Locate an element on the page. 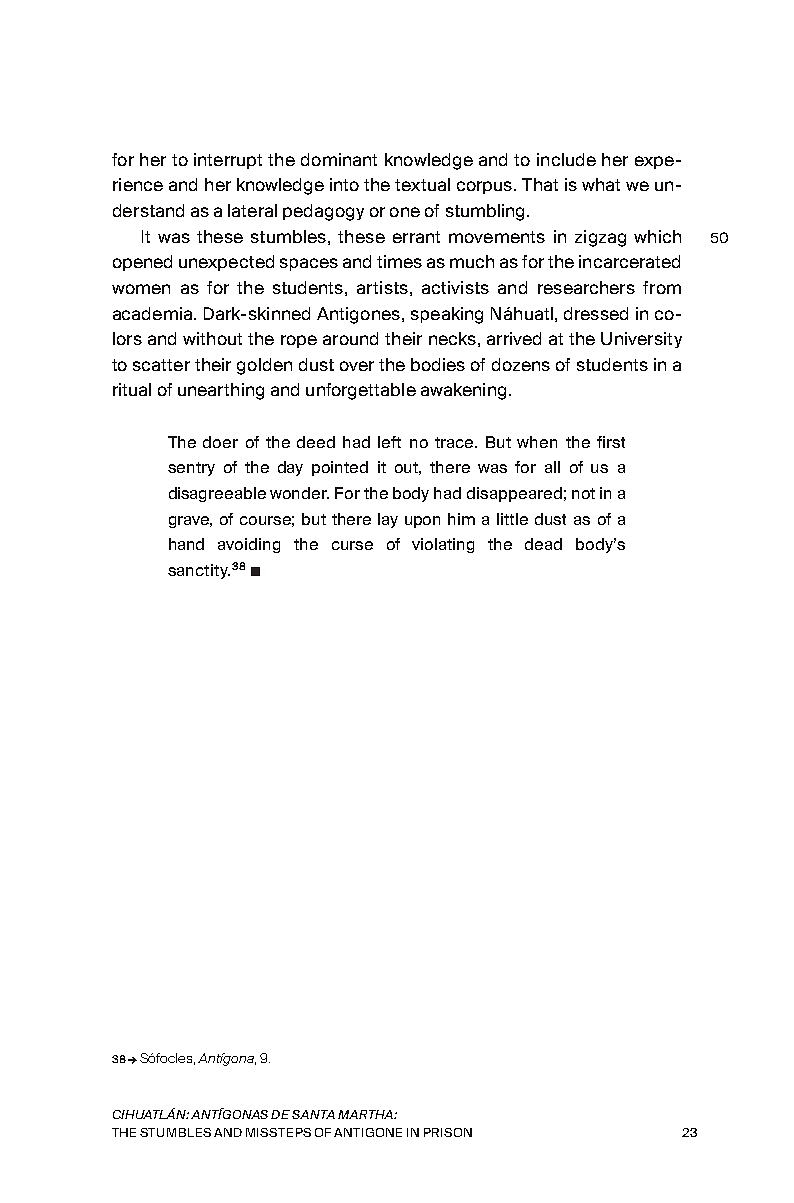  textual is located at coordinates (422, 184).
